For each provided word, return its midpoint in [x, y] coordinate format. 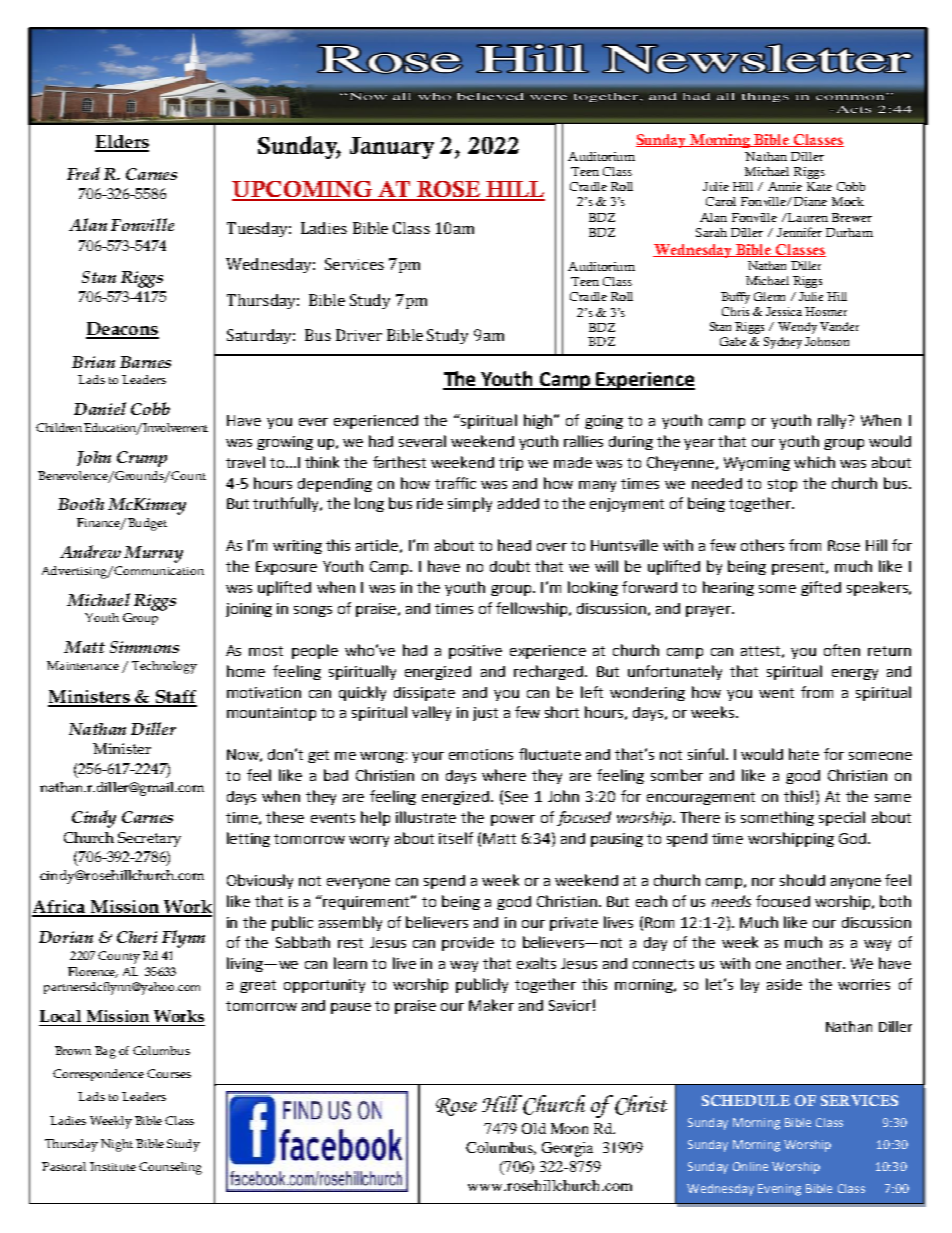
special [842, 818]
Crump [142, 459]
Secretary [149, 839]
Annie [785, 186]
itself [456, 838]
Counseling [170, 1168]
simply [470, 504]
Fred [83, 173]
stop [782, 485]
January [392, 148]
